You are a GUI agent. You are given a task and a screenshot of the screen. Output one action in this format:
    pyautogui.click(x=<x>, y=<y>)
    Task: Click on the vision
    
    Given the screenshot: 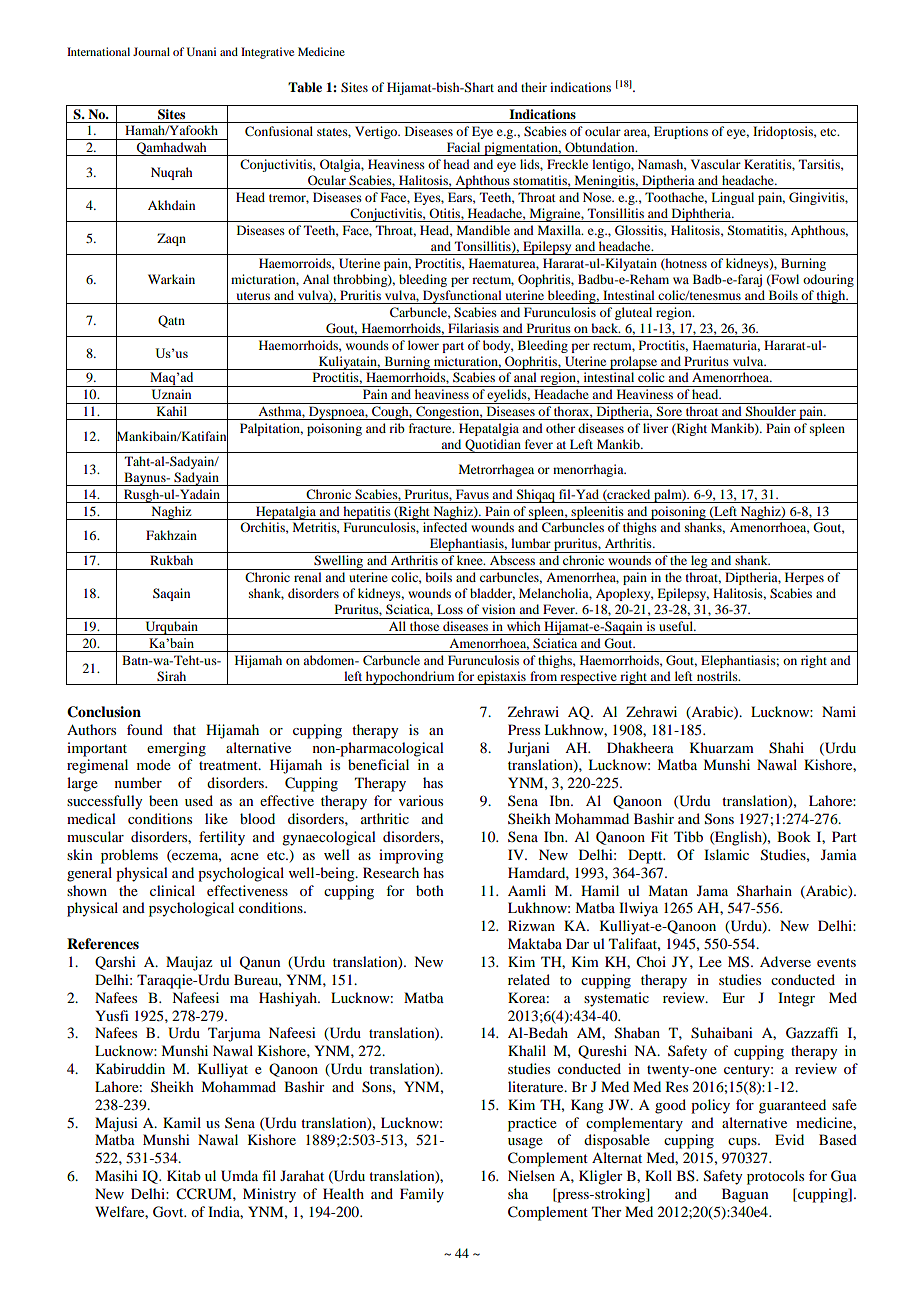 What is the action you would take?
    pyautogui.click(x=498, y=609)
